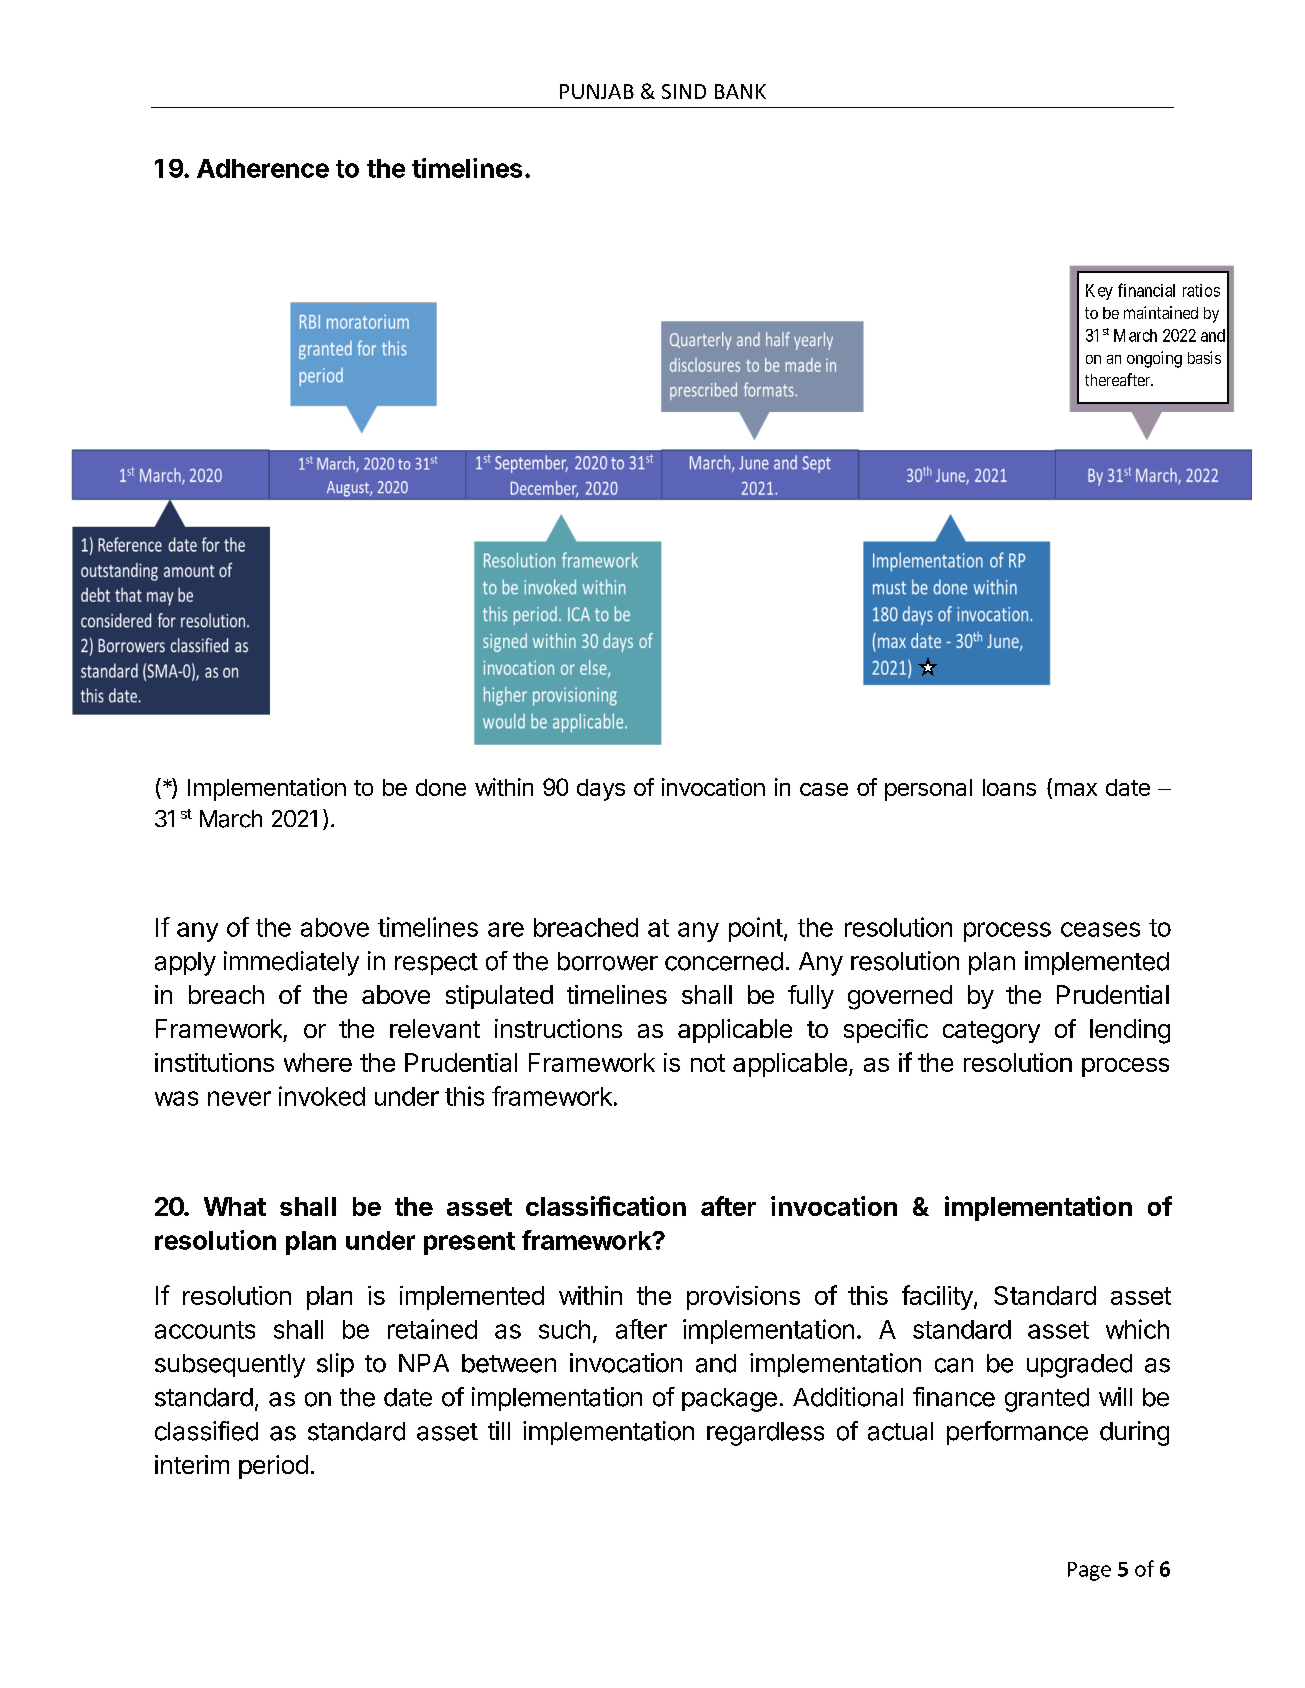  What do you see at coordinates (684, 91) in the screenshot?
I see `SIND` at bounding box center [684, 91].
